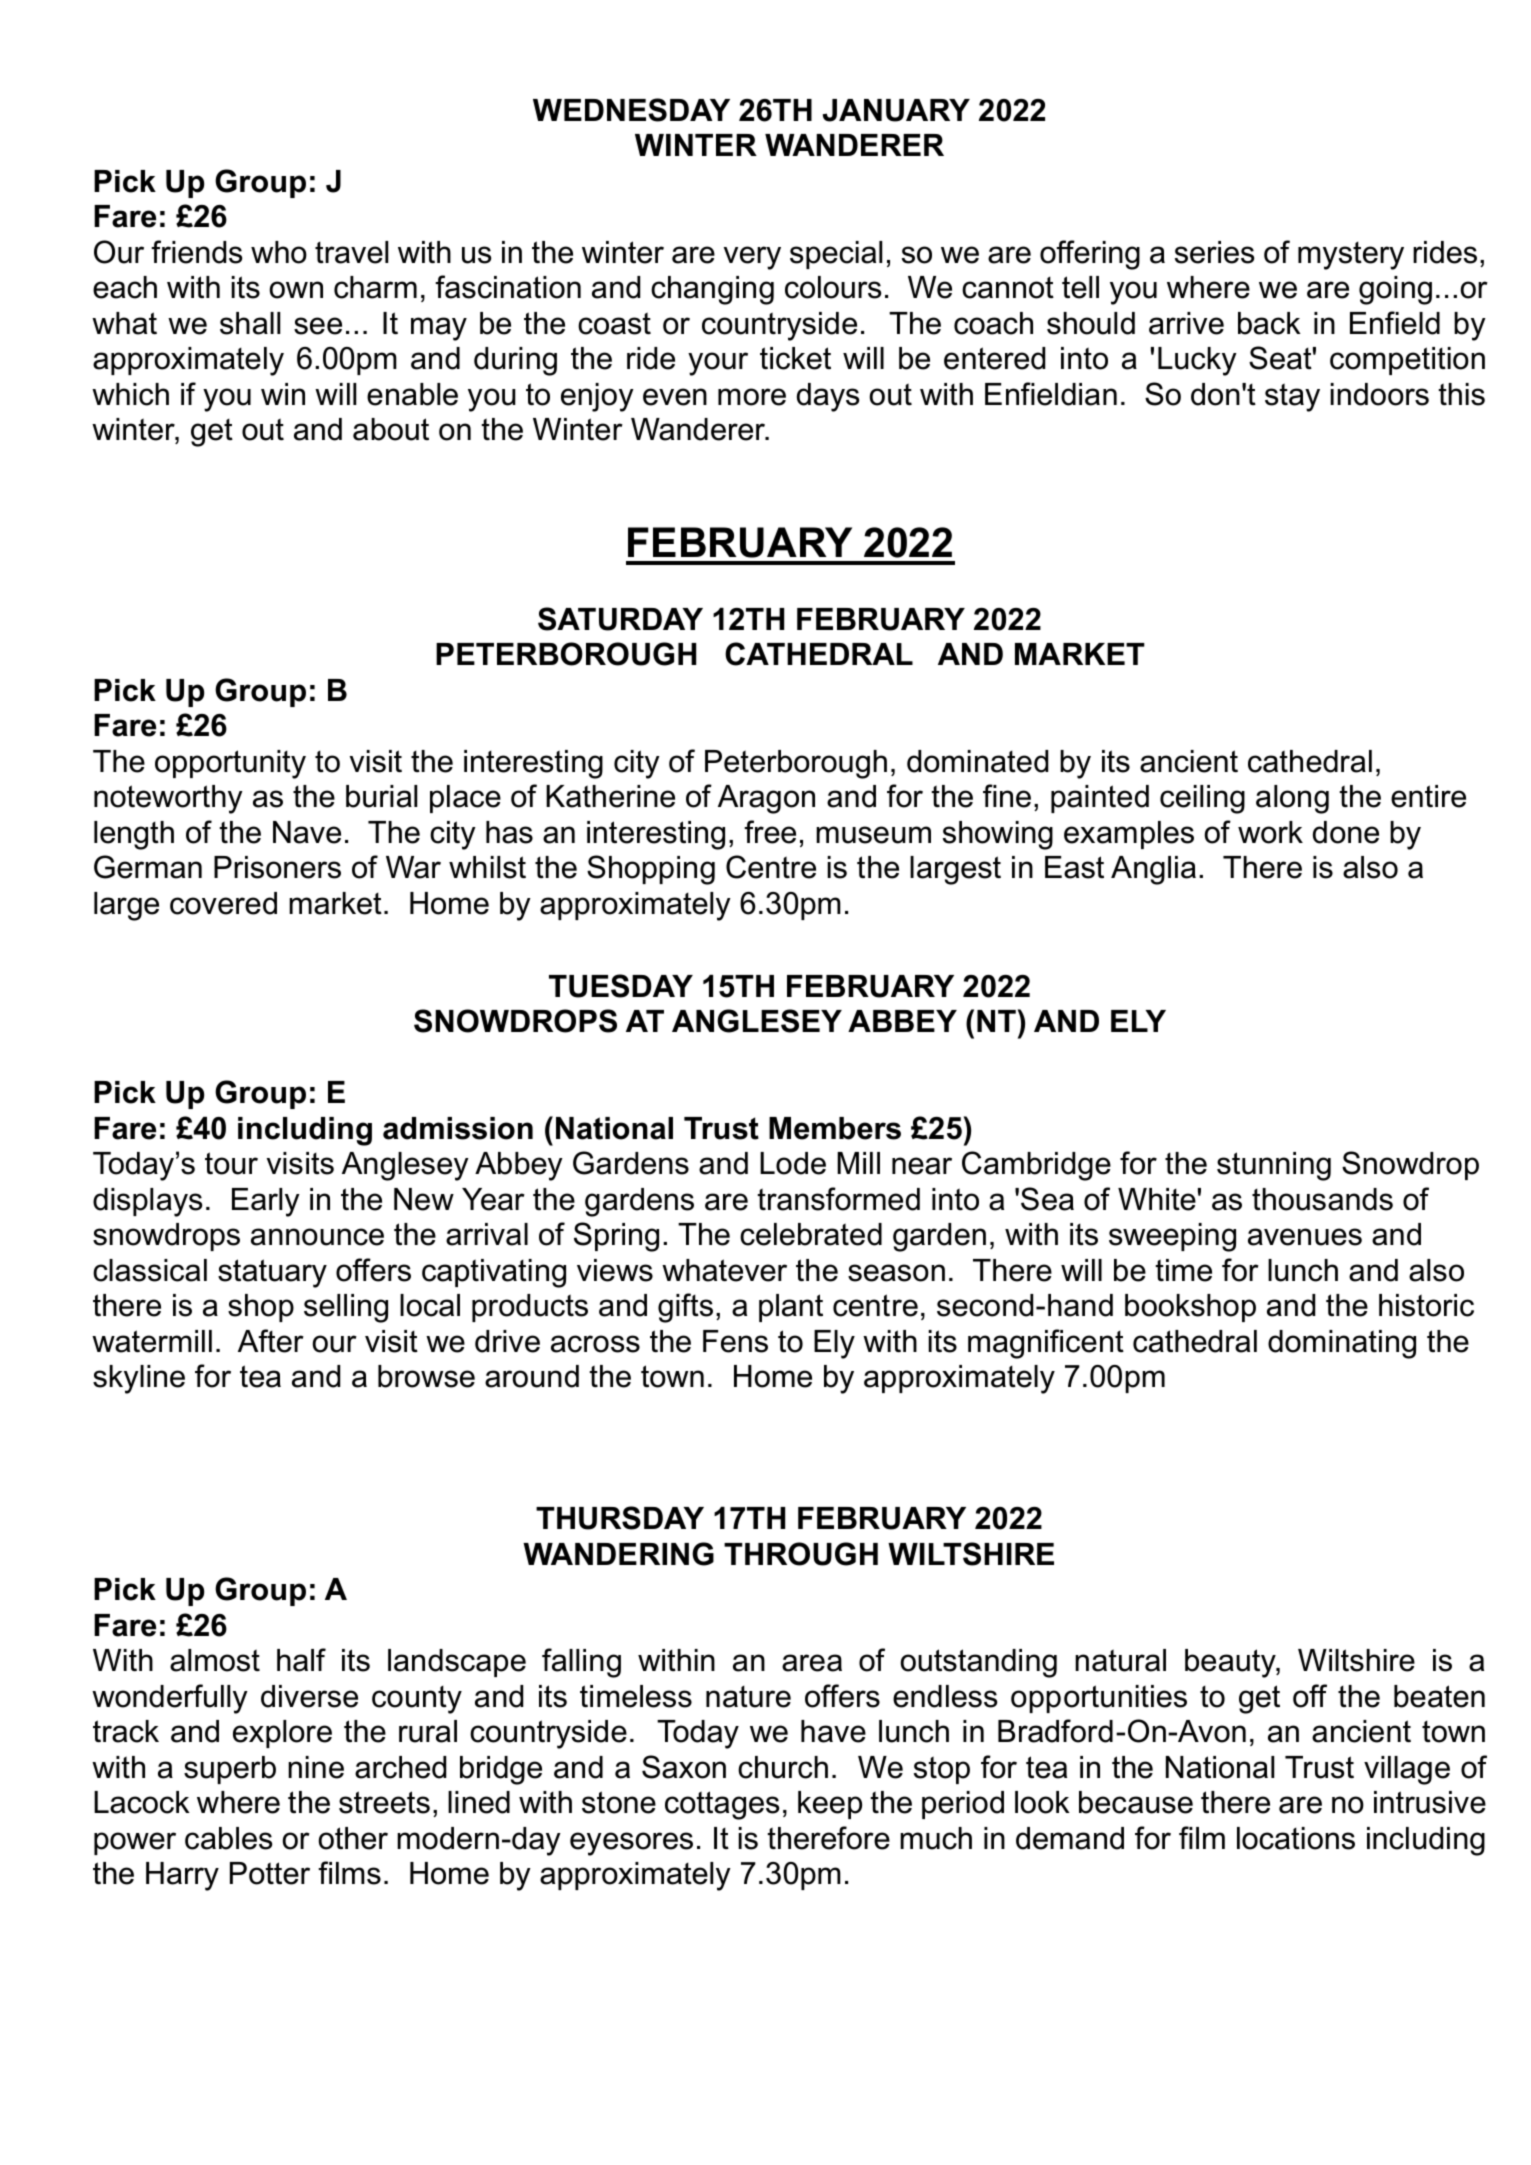  Describe the element at coordinates (1292, 397) in the screenshot. I see `stay` at that location.
